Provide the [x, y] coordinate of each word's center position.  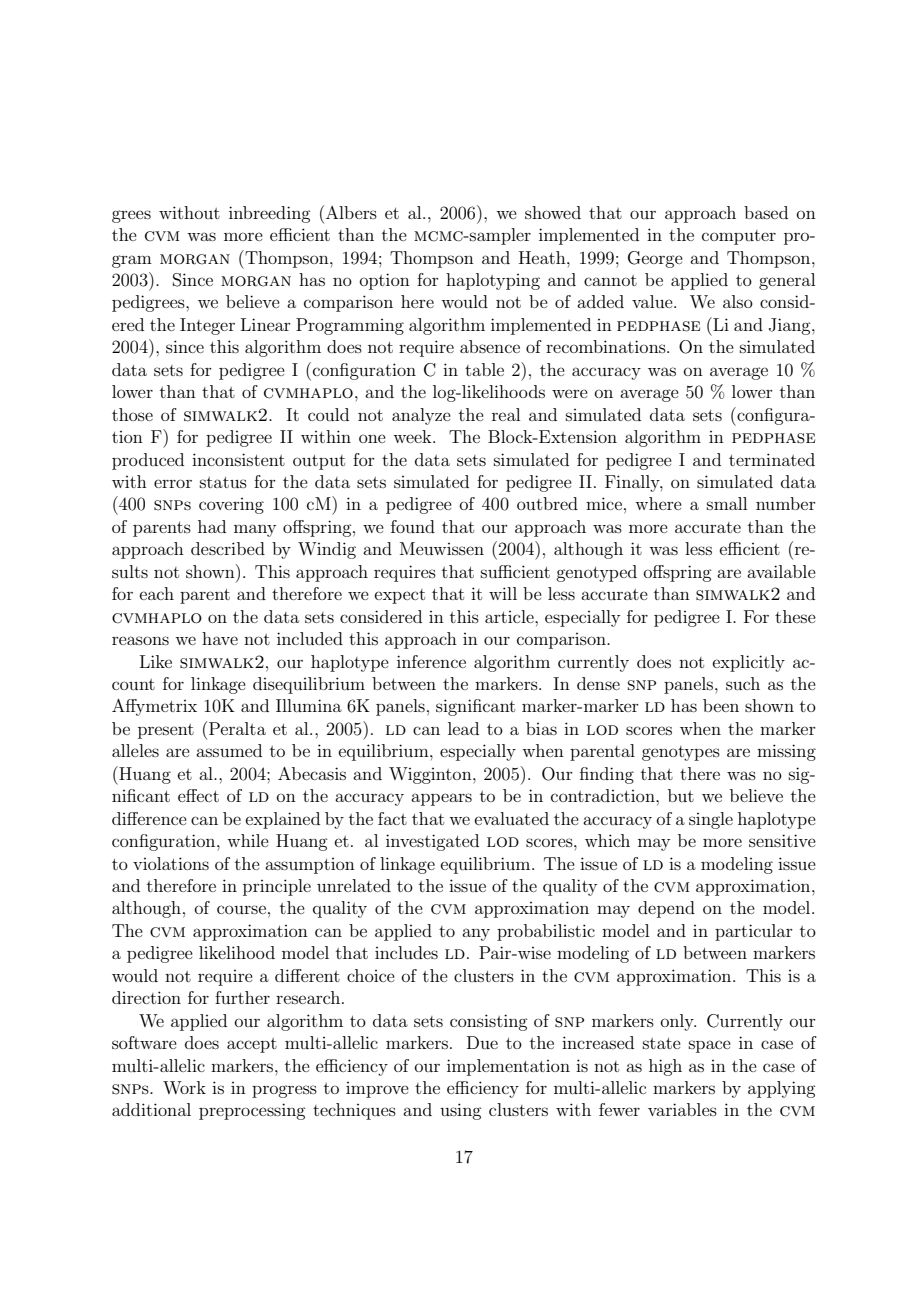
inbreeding [269, 214]
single [711, 820]
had [212, 526]
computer [739, 237]
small [727, 503]
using [460, 1111]
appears [441, 799]
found [413, 526]
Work [184, 1087]
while [248, 840]
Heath [543, 257]
